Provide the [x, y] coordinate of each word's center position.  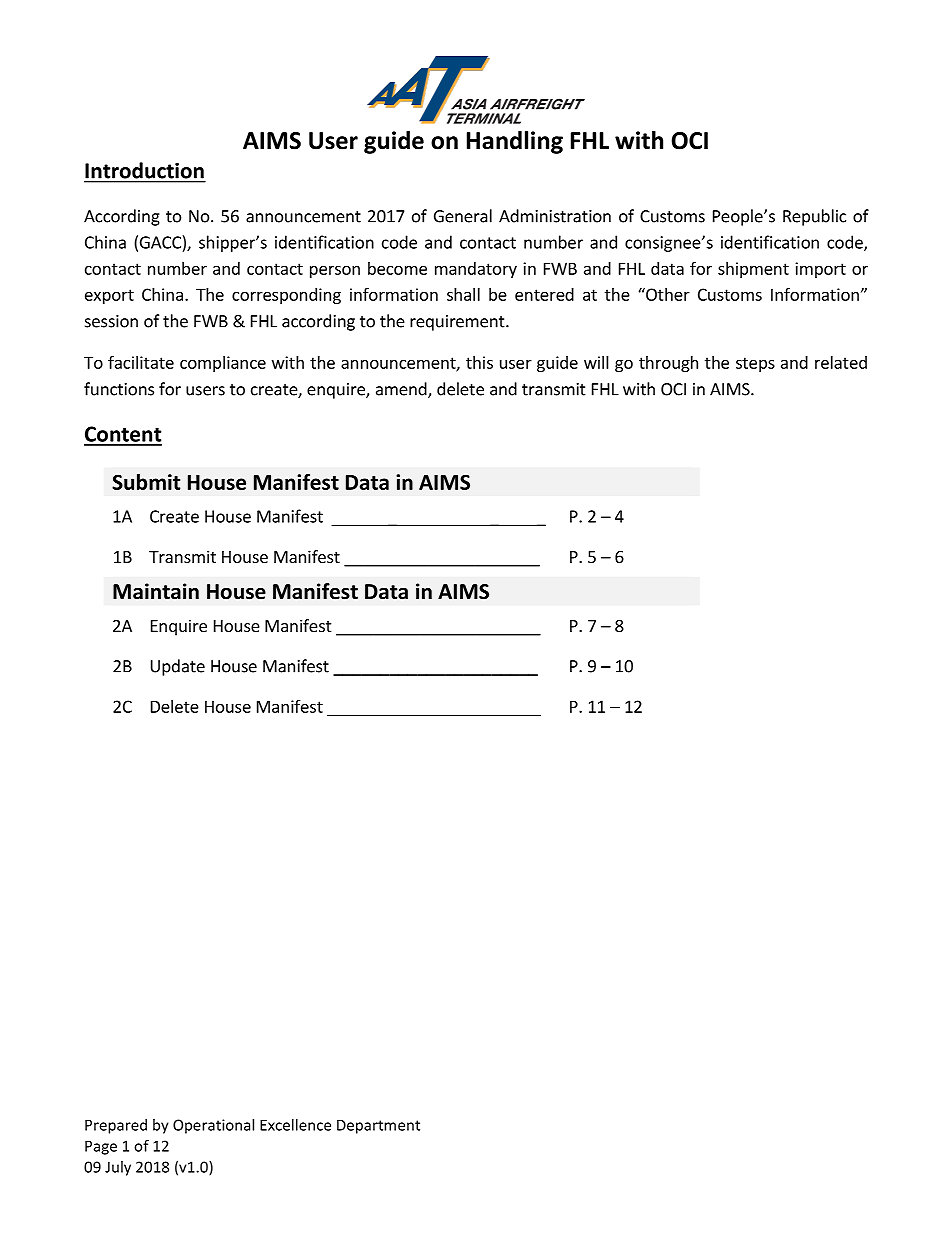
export [109, 296]
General [463, 216]
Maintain [156, 591]
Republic [814, 217]
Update [178, 667]
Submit [146, 482]
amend [402, 390]
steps [755, 364]
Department [378, 1126]
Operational [213, 1126]
